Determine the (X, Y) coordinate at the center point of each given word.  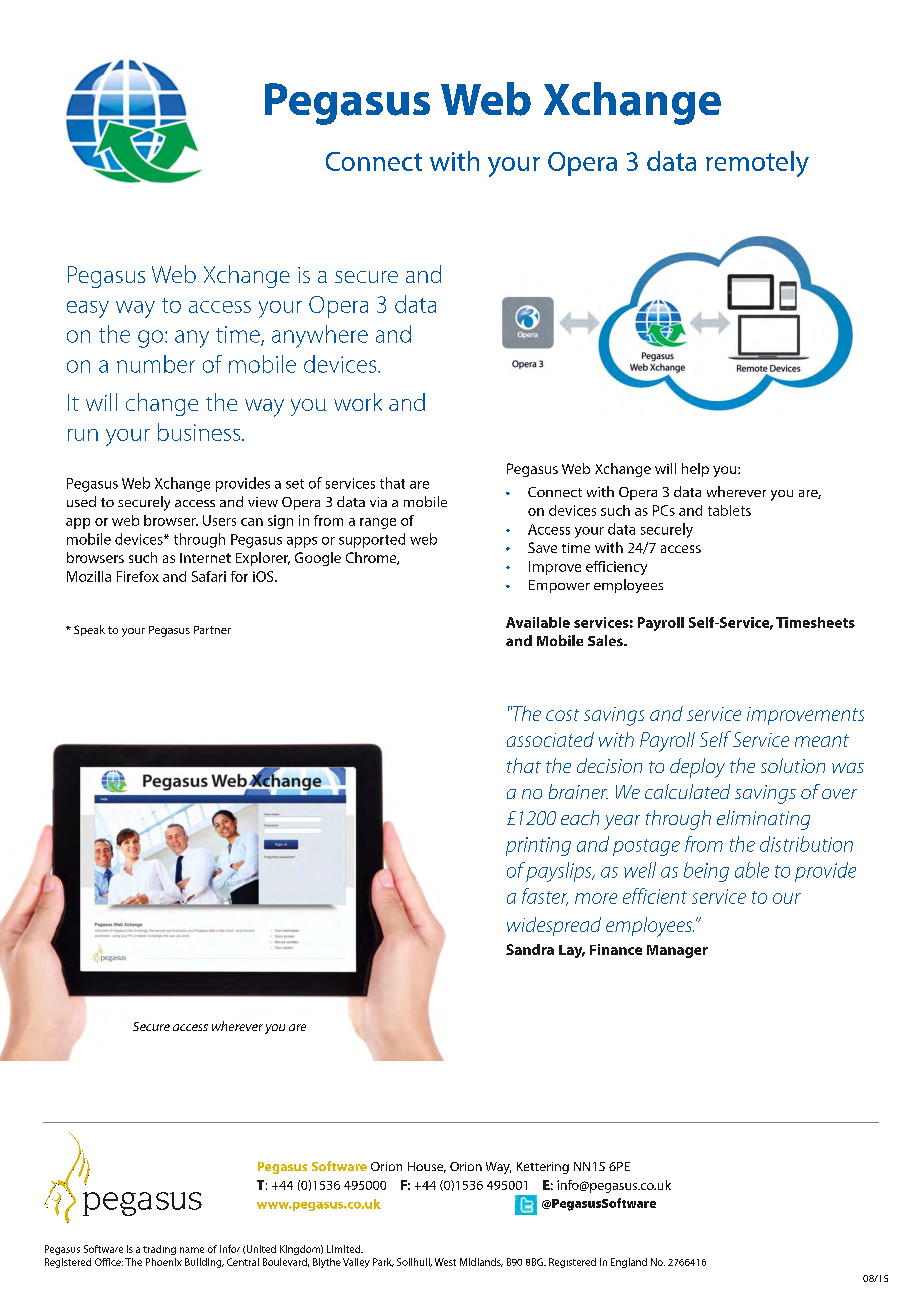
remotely (757, 164)
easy (88, 309)
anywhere (320, 336)
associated (550, 739)
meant (822, 740)
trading (159, 1250)
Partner (212, 630)
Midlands (481, 1262)
